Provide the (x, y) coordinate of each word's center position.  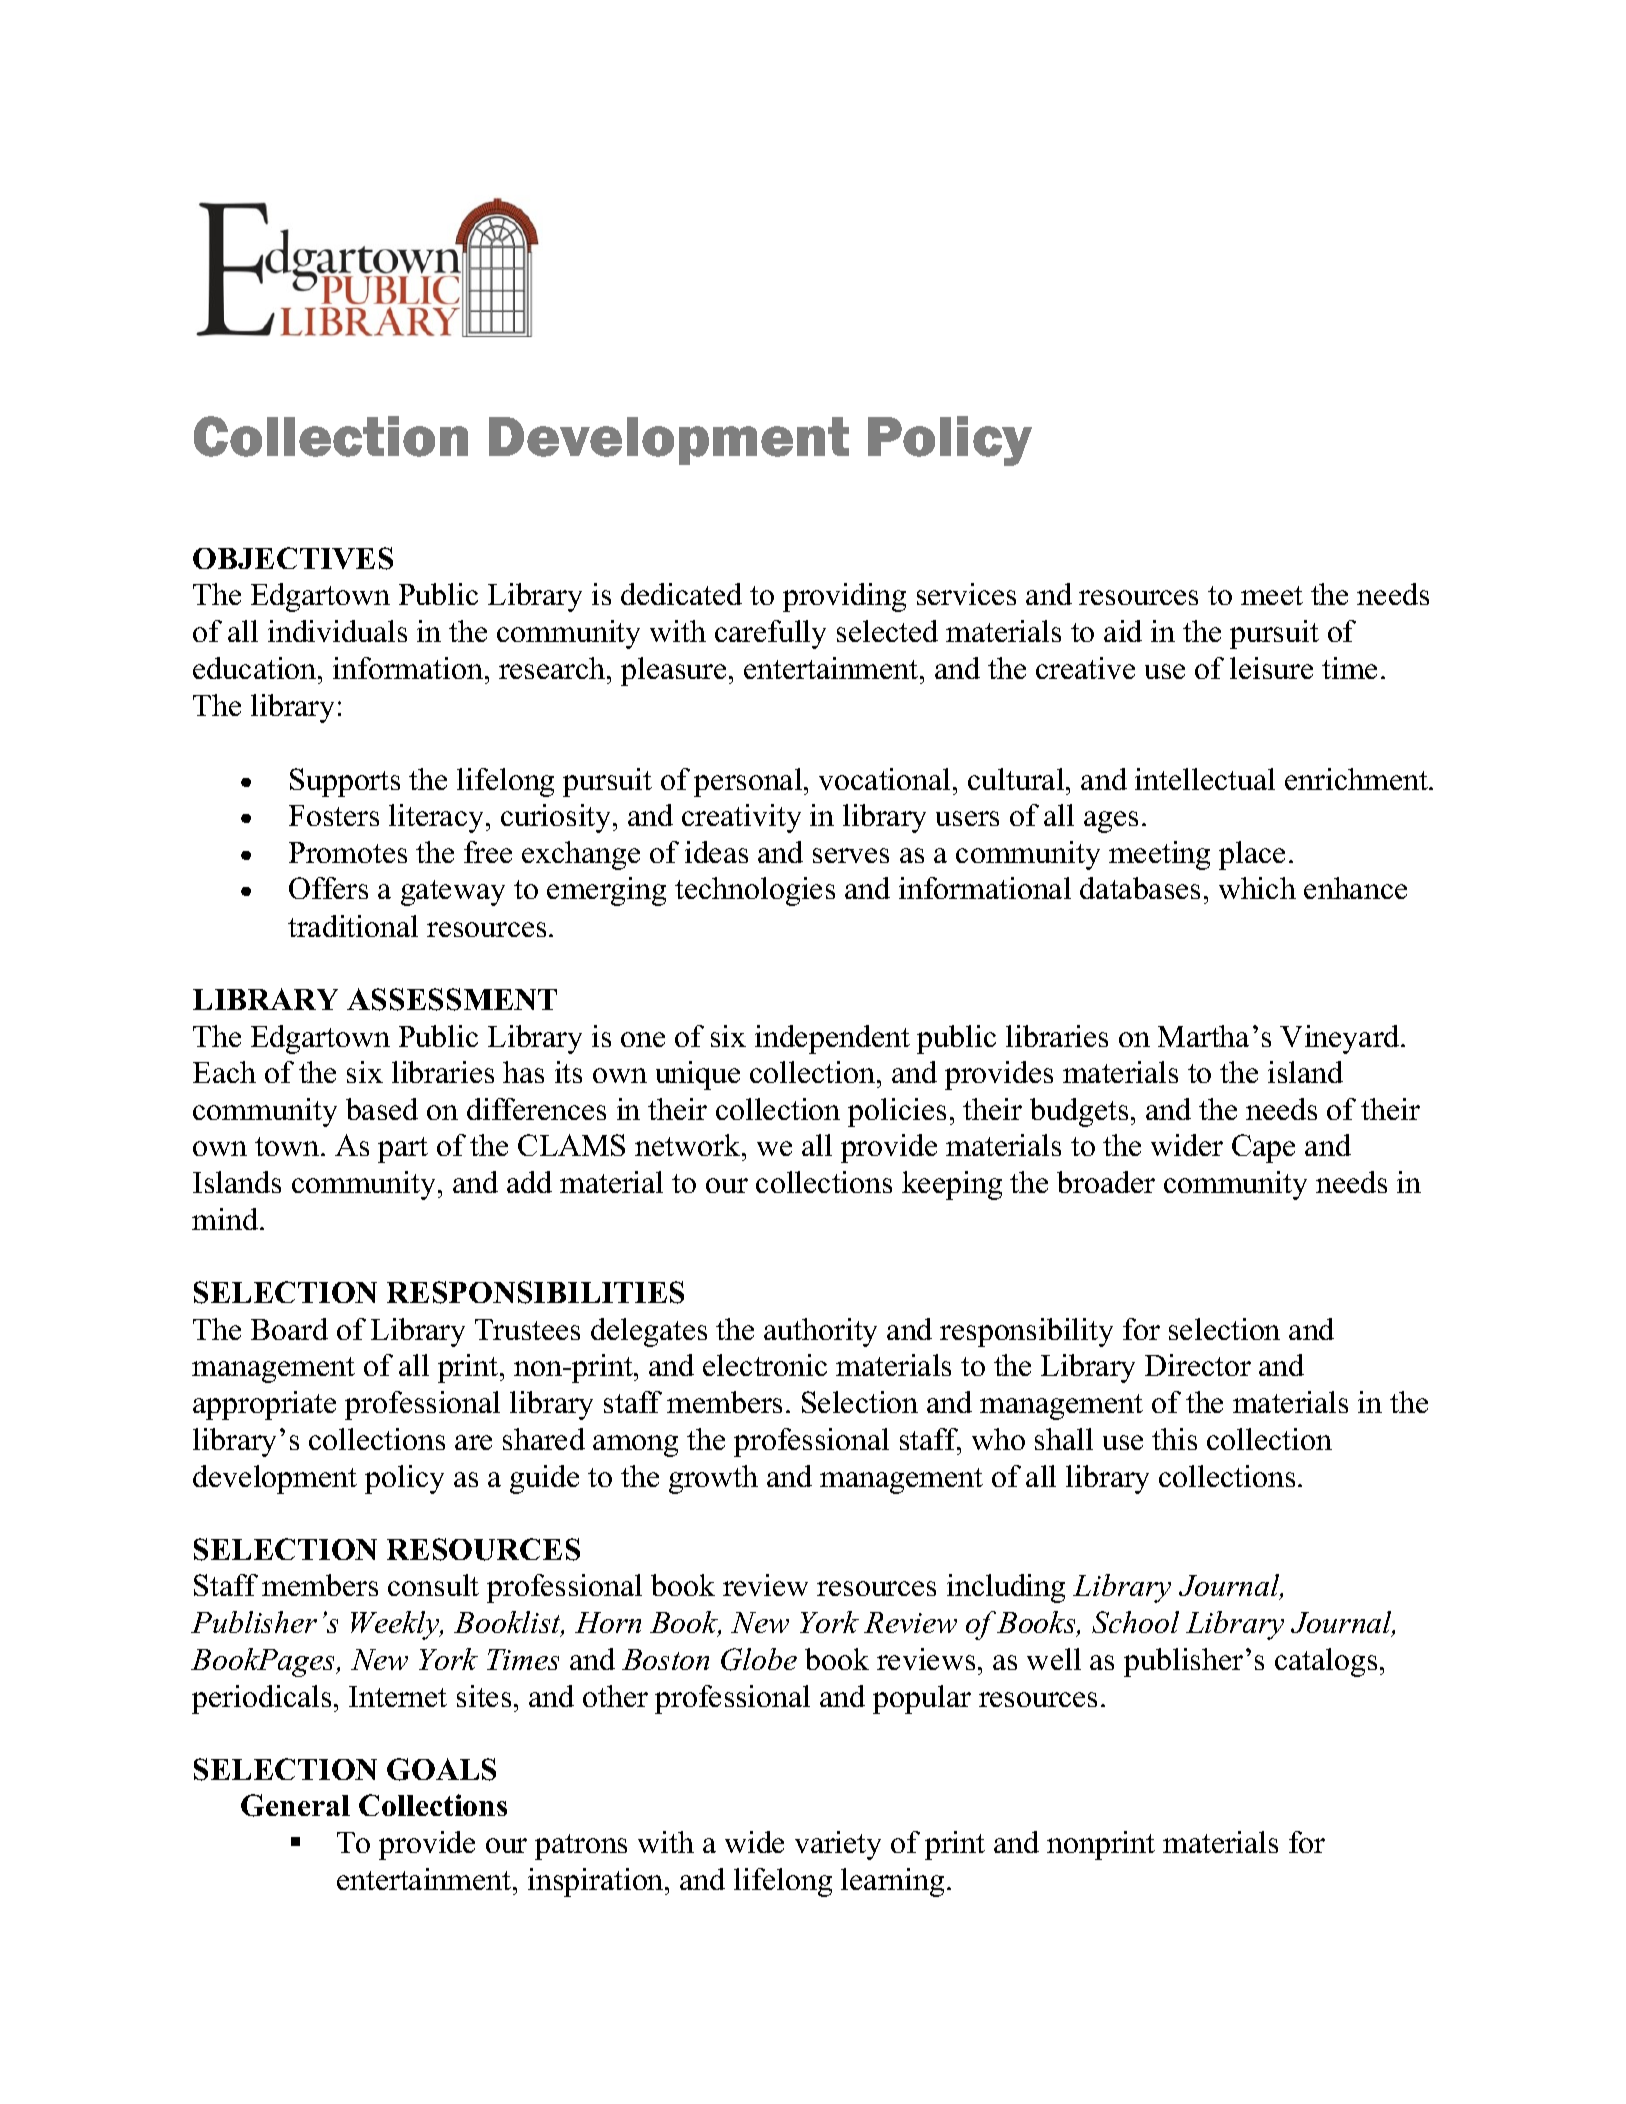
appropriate (264, 1405)
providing (844, 597)
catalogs (1326, 1662)
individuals (337, 631)
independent (832, 1039)
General (295, 1805)
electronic (765, 1365)
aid (1123, 631)
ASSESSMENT (452, 999)
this (1174, 1439)
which (1257, 888)
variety (838, 1845)
